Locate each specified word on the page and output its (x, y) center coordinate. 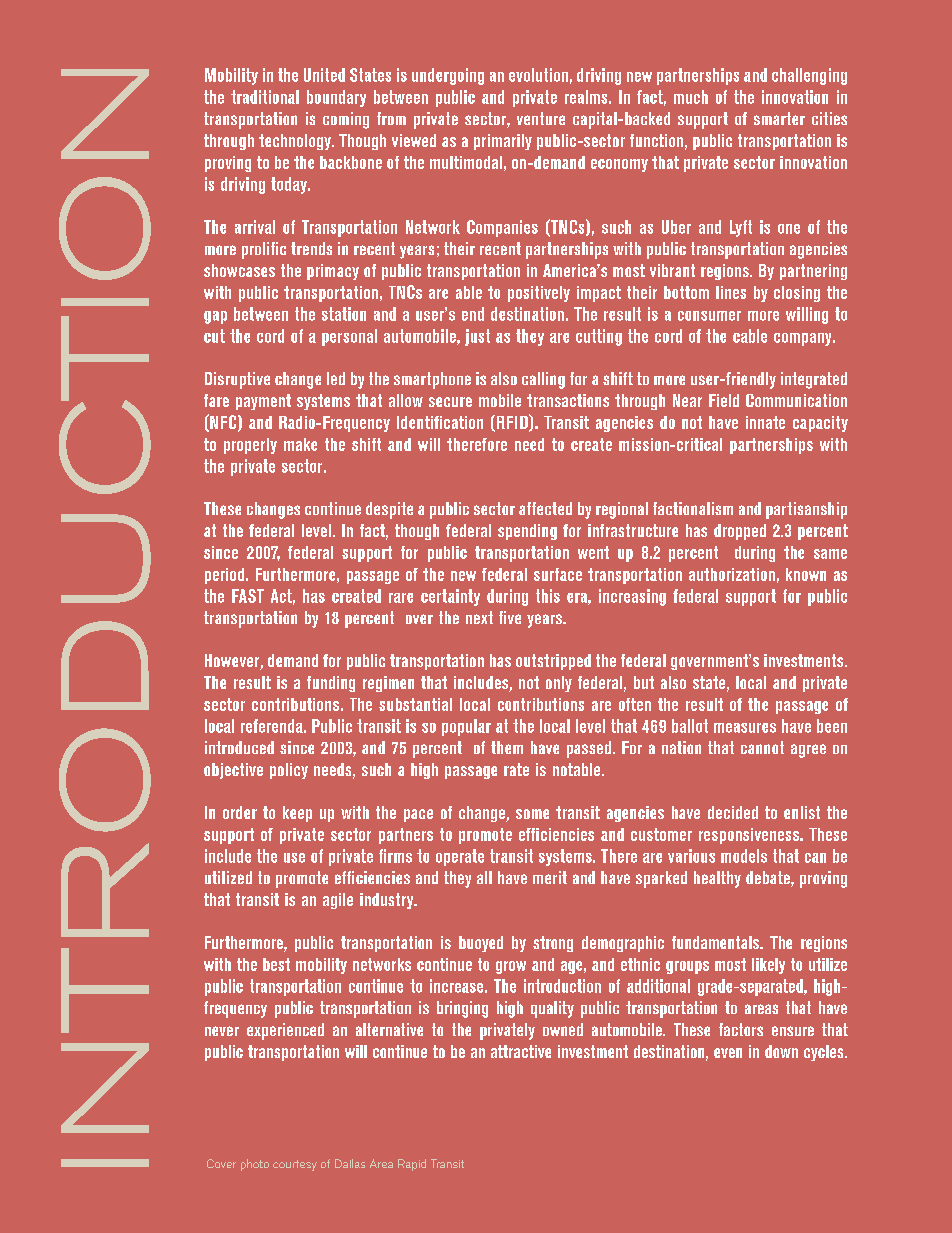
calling (543, 380)
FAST (248, 596)
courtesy (295, 1165)
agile (338, 901)
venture (541, 118)
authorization (732, 574)
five (510, 617)
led (336, 378)
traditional (265, 97)
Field (724, 400)
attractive (521, 1051)
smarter (779, 118)
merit (550, 877)
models (744, 856)
